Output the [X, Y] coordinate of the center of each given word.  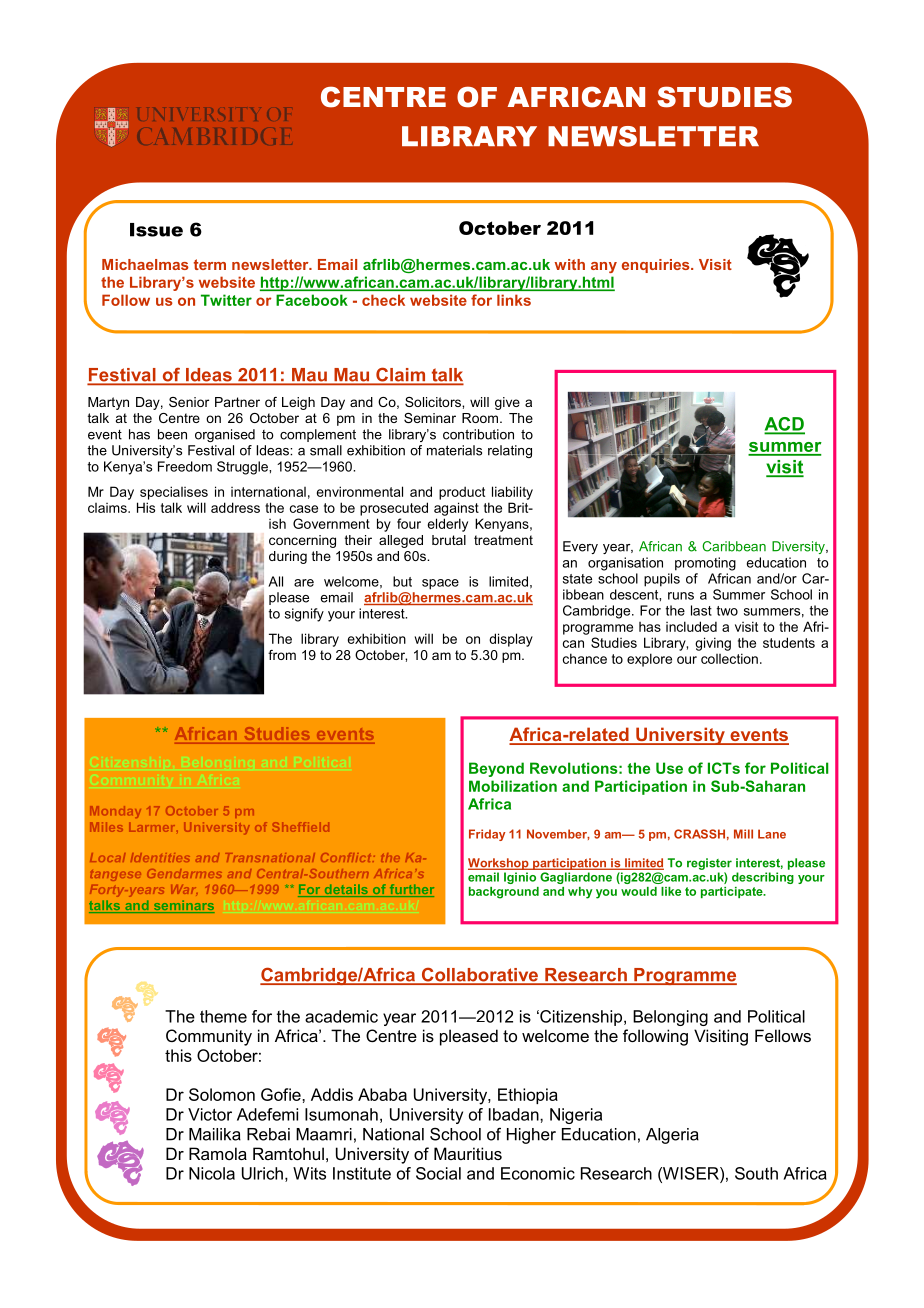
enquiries [657, 266]
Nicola [212, 1173]
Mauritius [468, 1153]
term [210, 264]
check [383, 300]
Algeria [672, 1136]
